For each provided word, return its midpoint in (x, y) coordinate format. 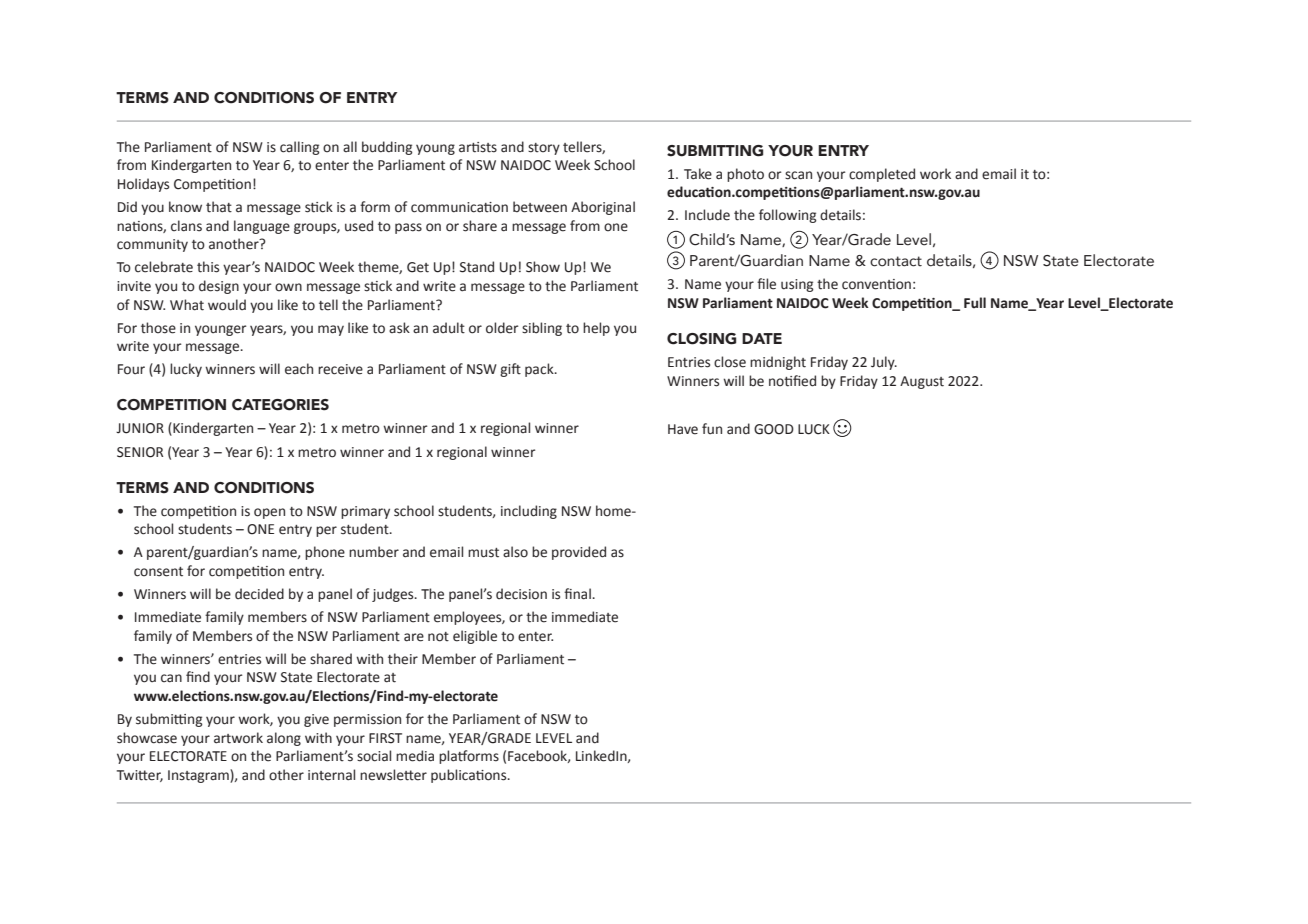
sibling (542, 329)
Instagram (199, 776)
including (529, 512)
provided (579, 553)
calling (300, 148)
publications (470, 776)
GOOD (774, 429)
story (544, 149)
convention (876, 284)
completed (882, 175)
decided (259, 594)
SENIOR (140, 452)
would (227, 305)
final (578, 594)
